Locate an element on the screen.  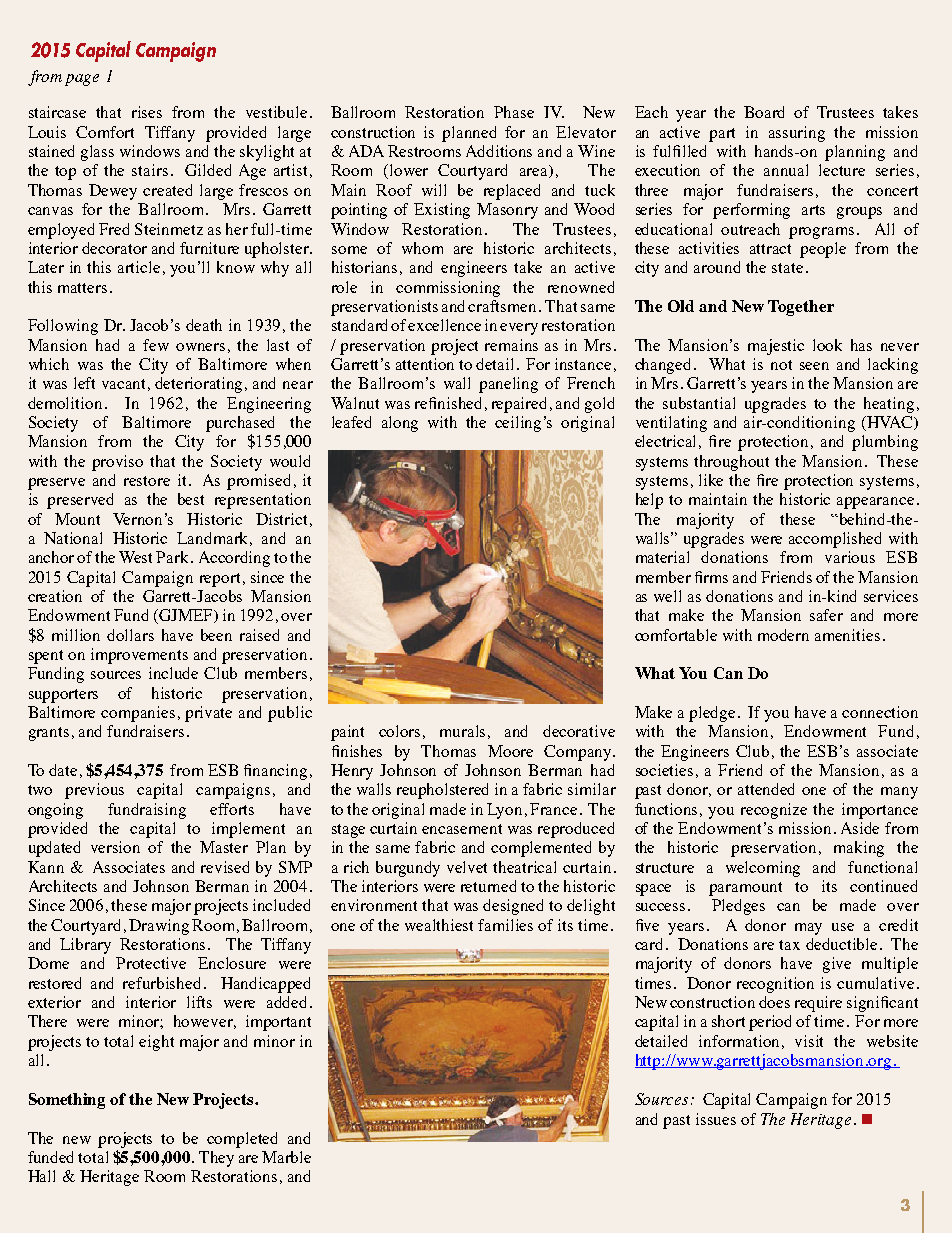
They is located at coordinates (216, 1159).
